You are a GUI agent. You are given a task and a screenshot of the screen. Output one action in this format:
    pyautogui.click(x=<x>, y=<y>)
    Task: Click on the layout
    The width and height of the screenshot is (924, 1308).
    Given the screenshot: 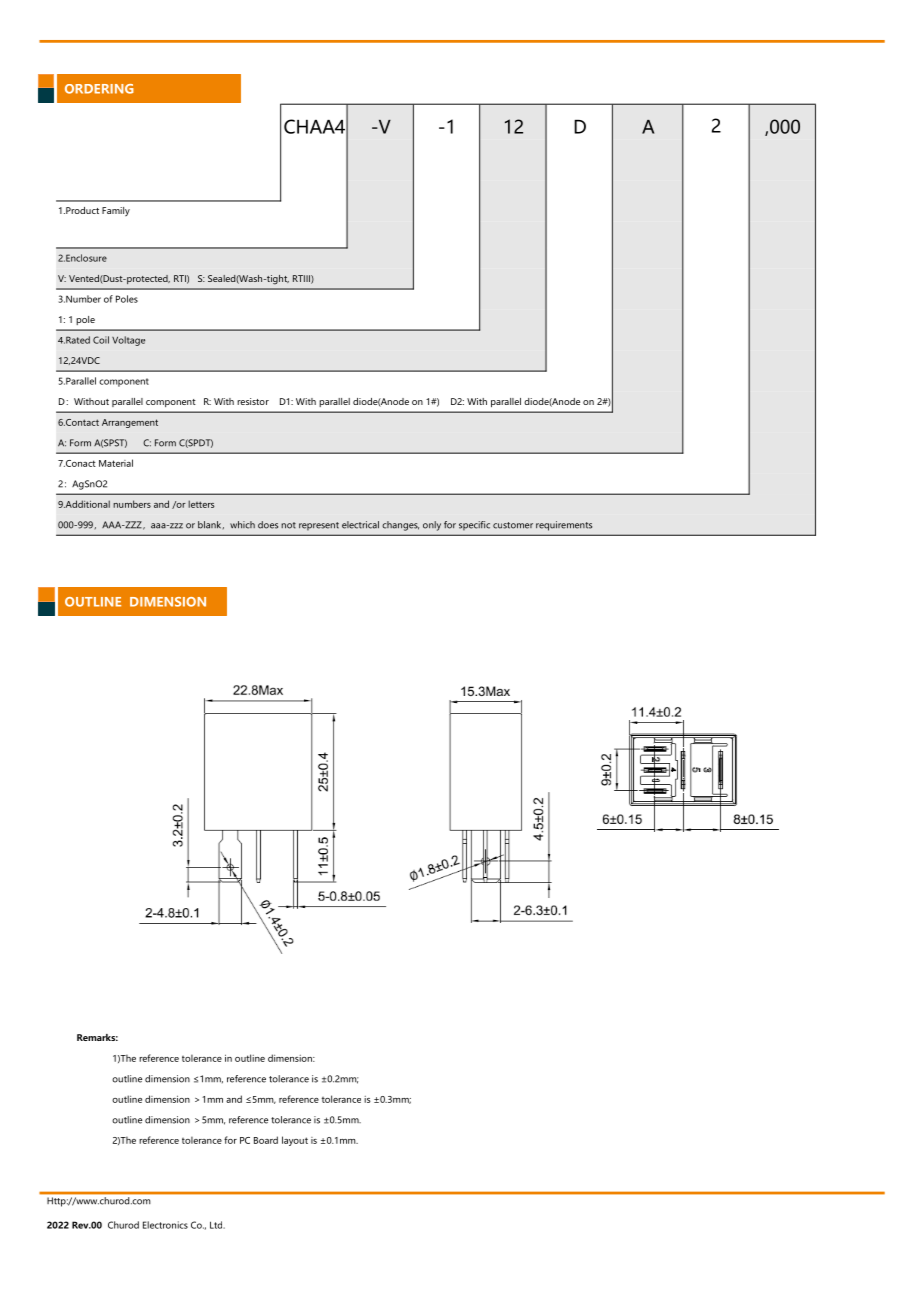 What is the action you would take?
    pyautogui.click(x=295, y=1141)
